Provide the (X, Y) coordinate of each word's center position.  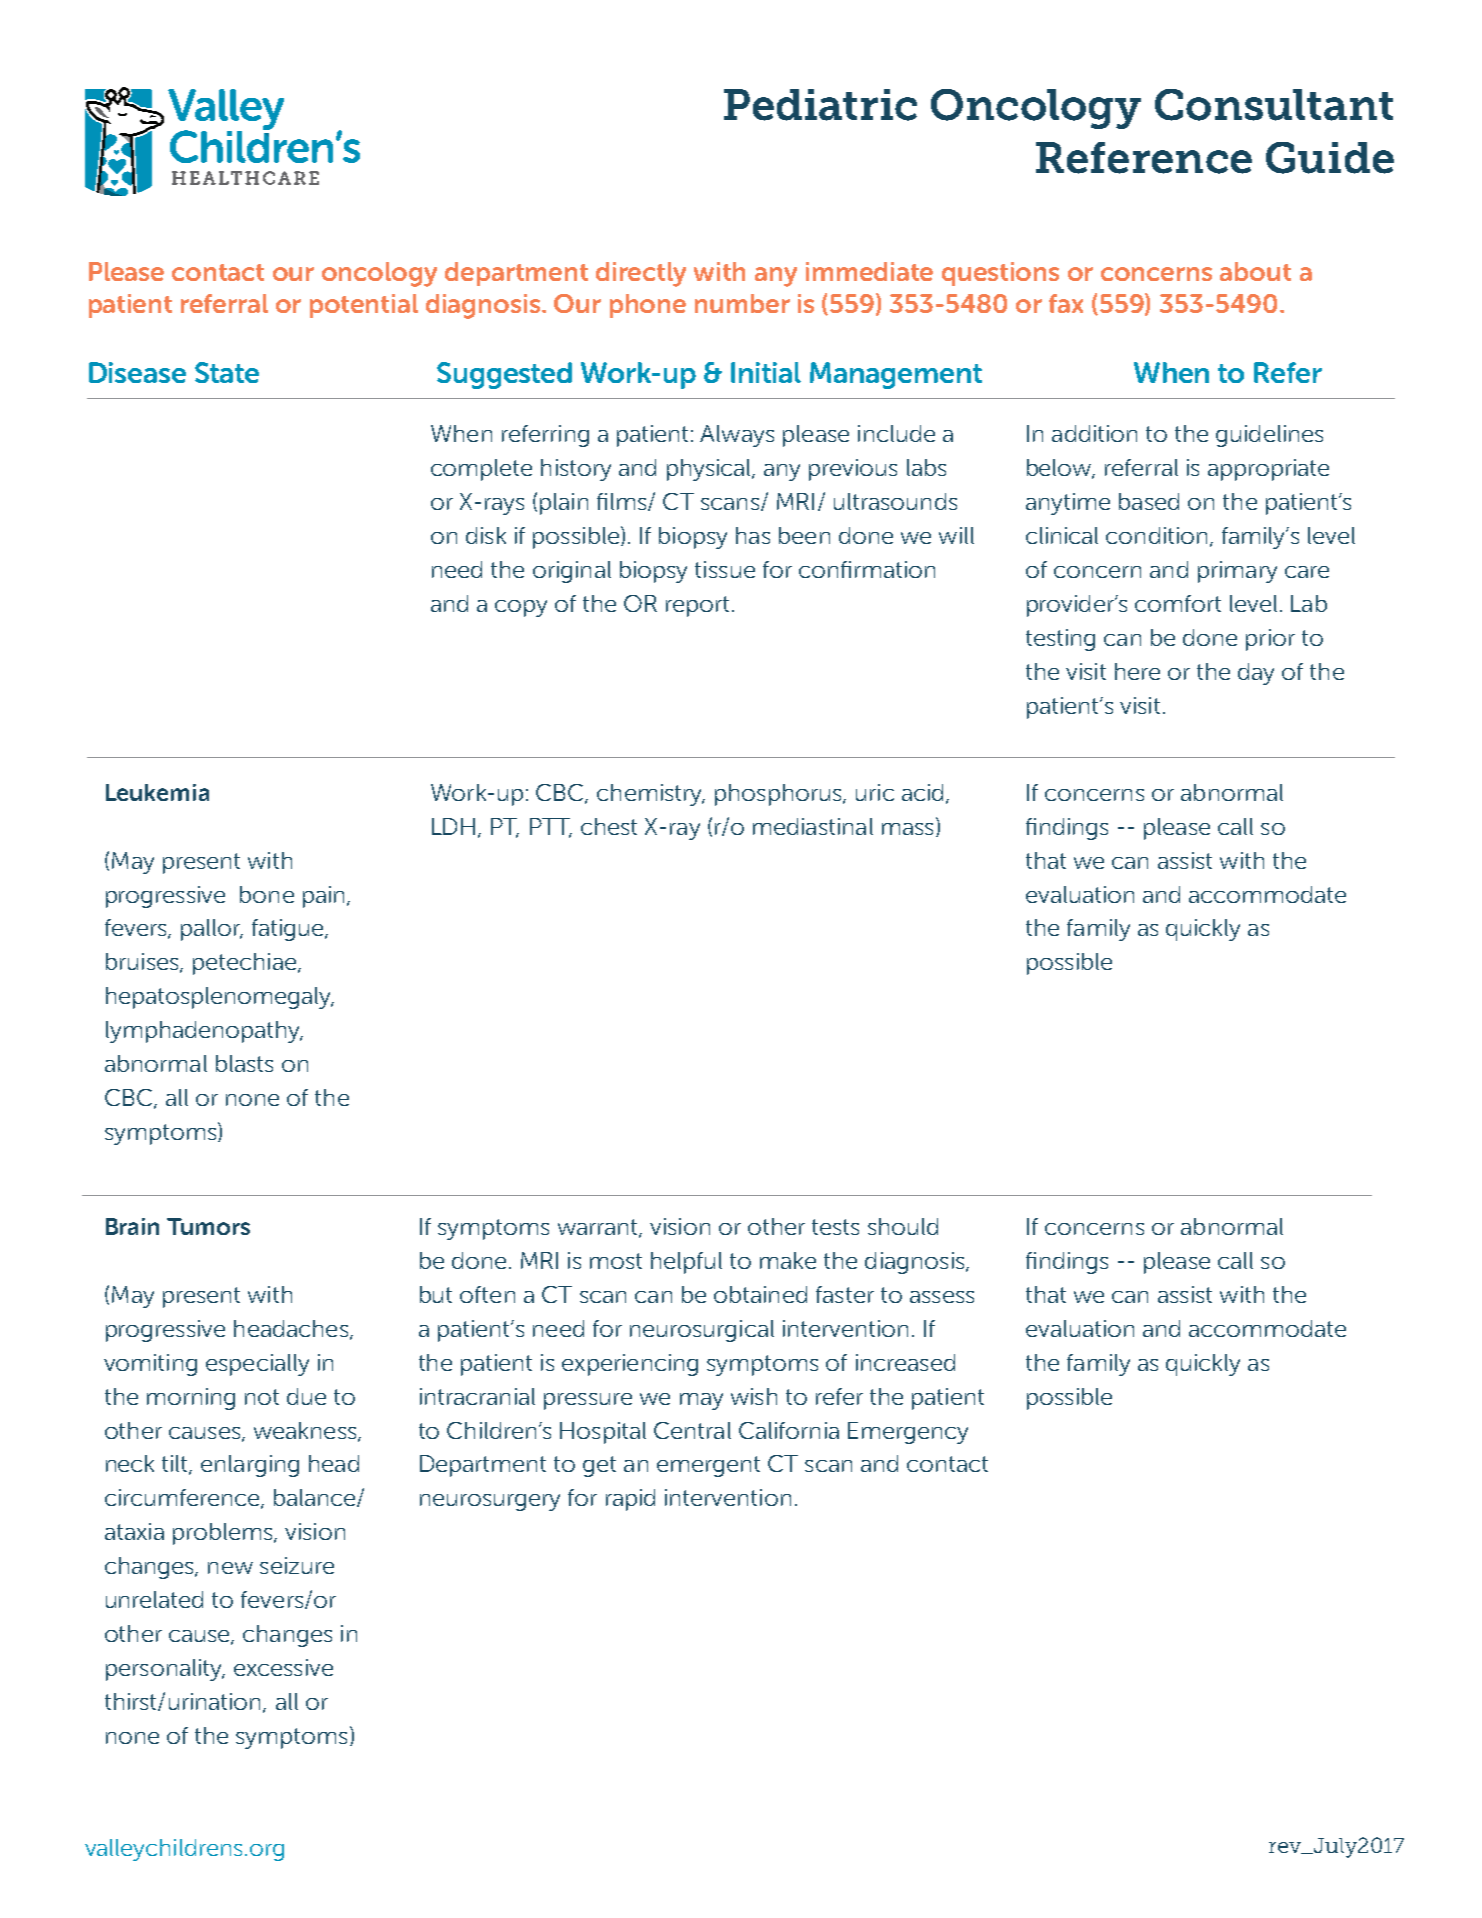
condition (1156, 535)
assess (942, 1297)
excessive (283, 1667)
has (753, 535)
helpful (686, 1263)
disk (486, 535)
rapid (630, 1500)
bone (267, 894)
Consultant (1274, 105)
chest (609, 826)
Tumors (208, 1226)
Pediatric (820, 105)
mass (907, 829)
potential (364, 306)
